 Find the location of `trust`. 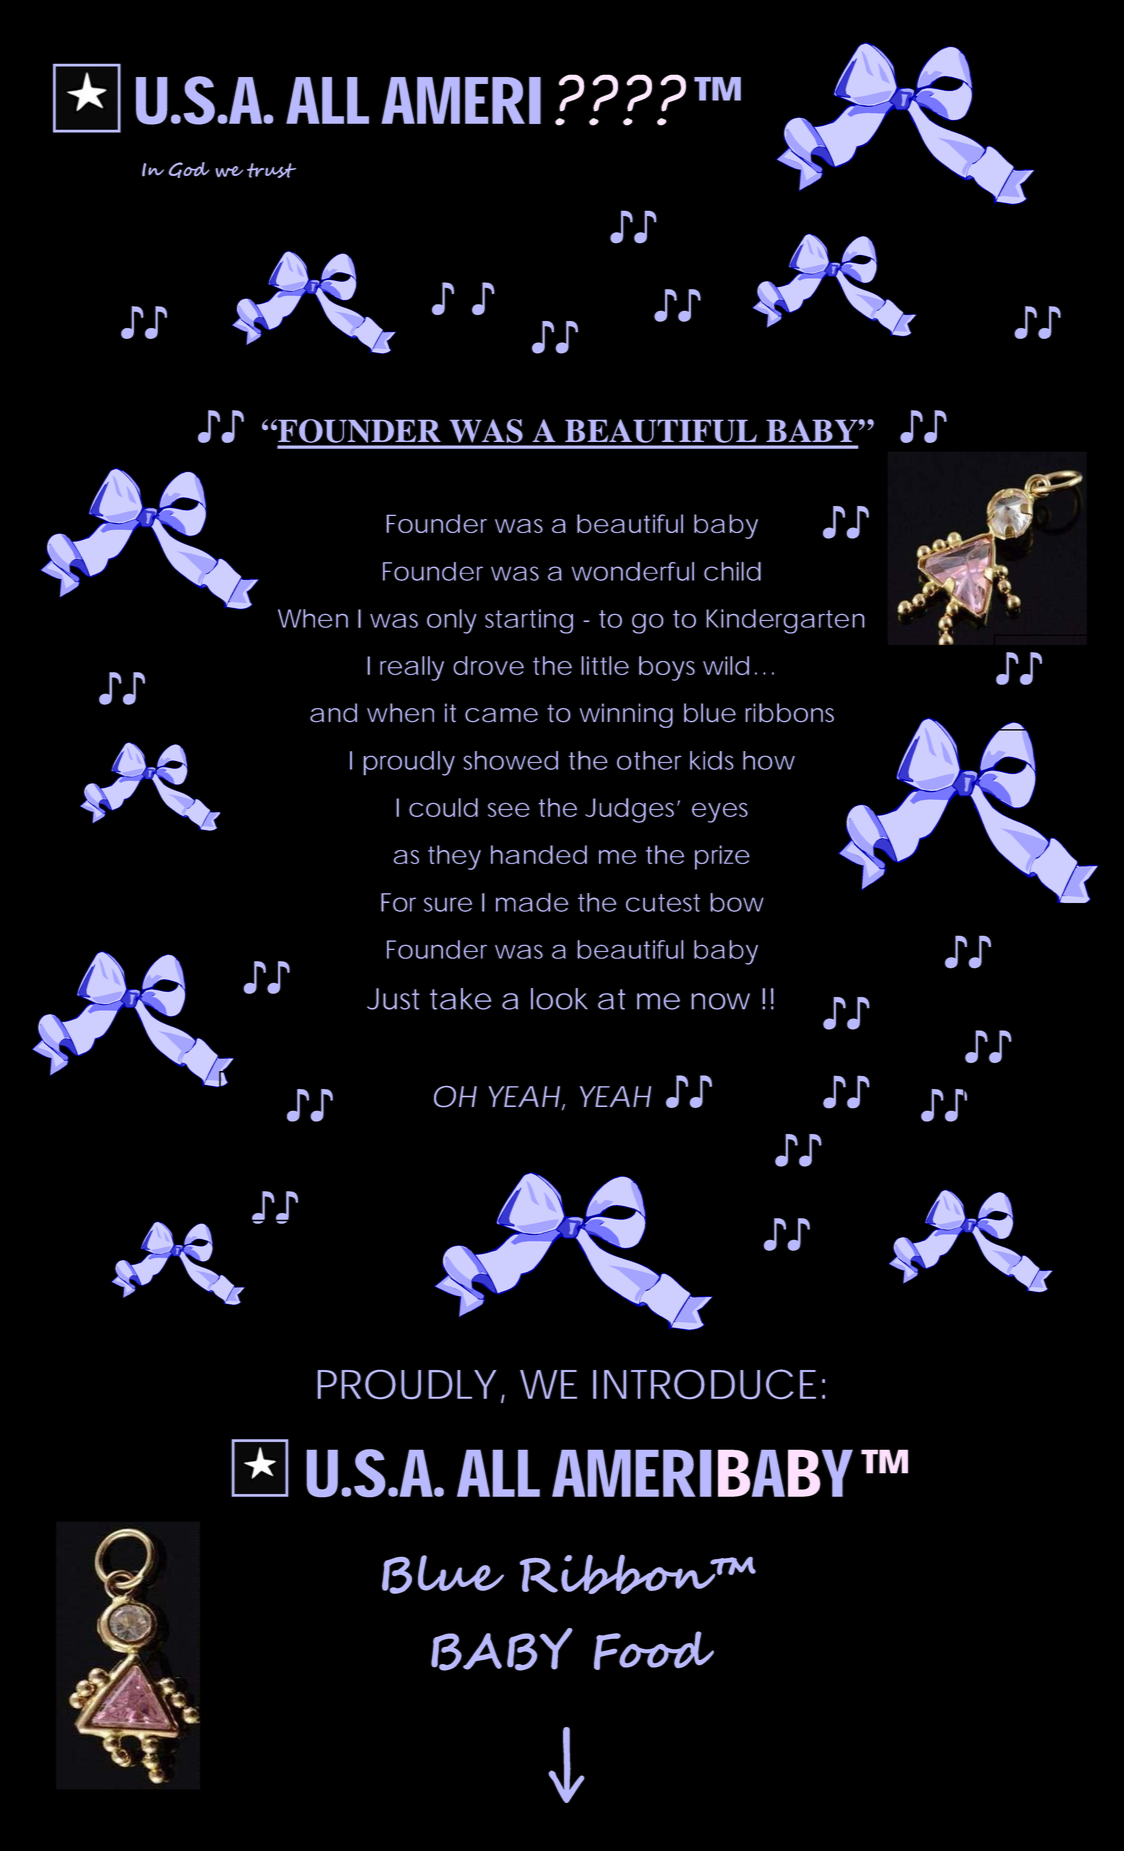

trust is located at coordinates (271, 170).
